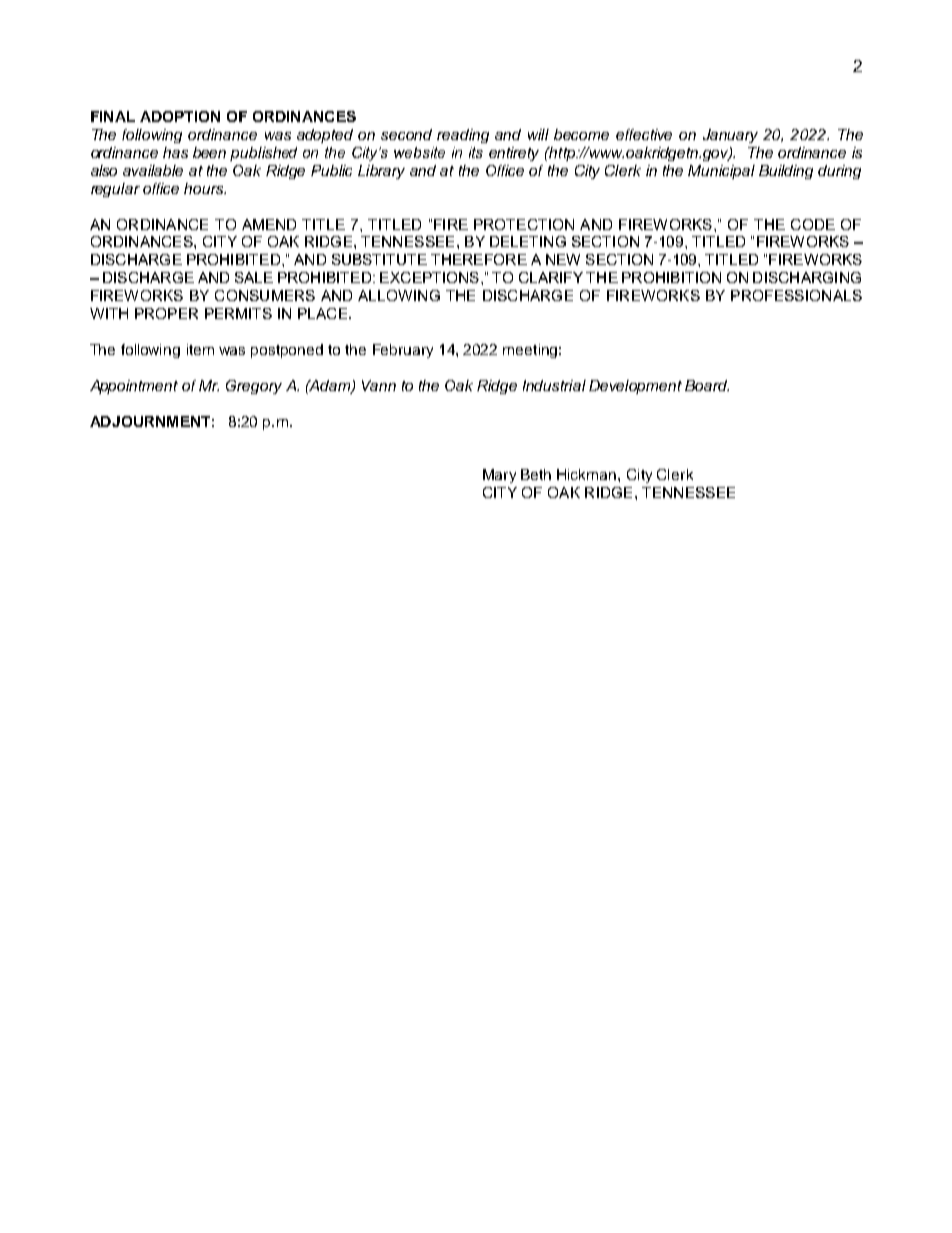  I want to click on Mary, so click(499, 476).
